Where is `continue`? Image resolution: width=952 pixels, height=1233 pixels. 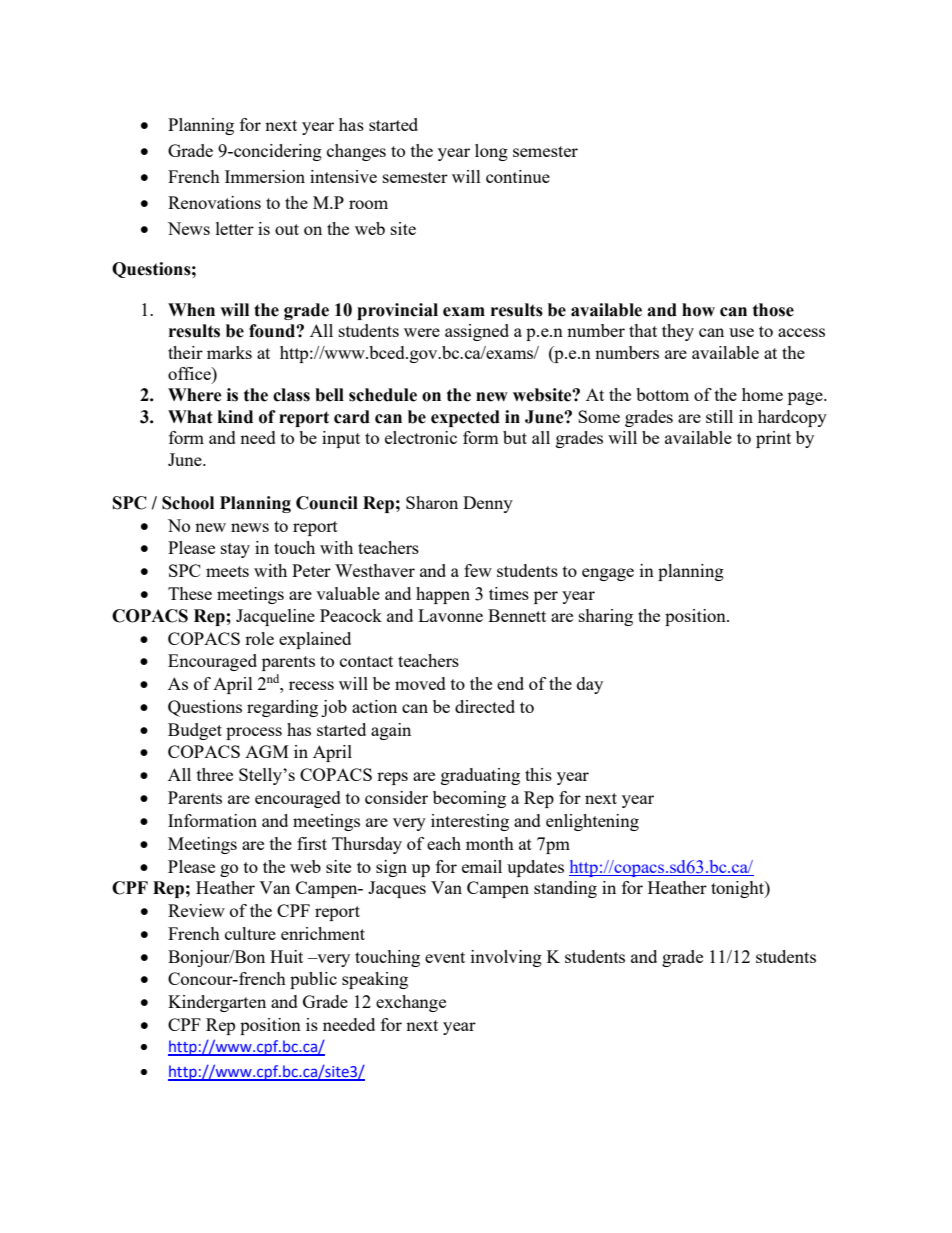 continue is located at coordinates (518, 176).
